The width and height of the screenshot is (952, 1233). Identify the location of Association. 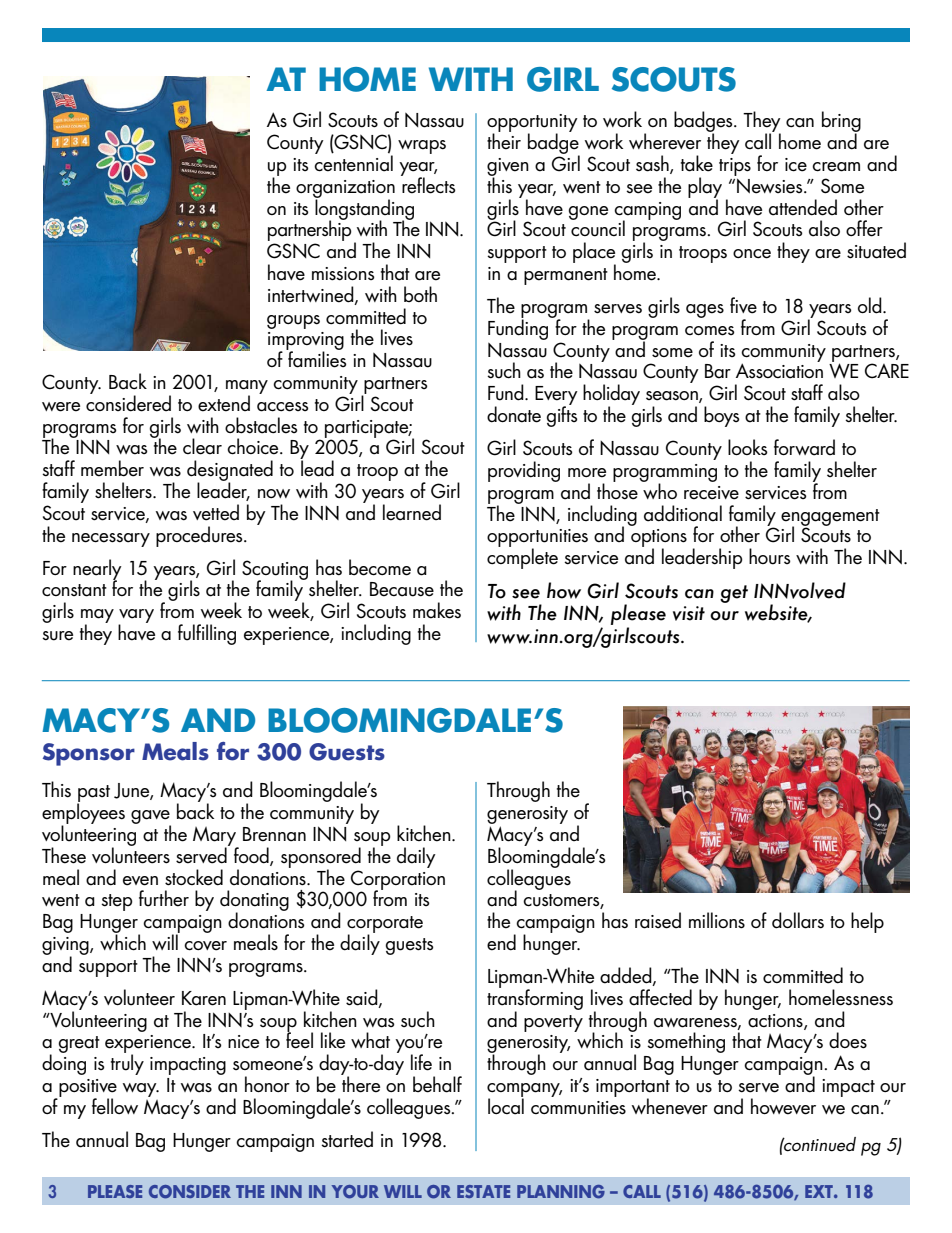
(779, 370).
